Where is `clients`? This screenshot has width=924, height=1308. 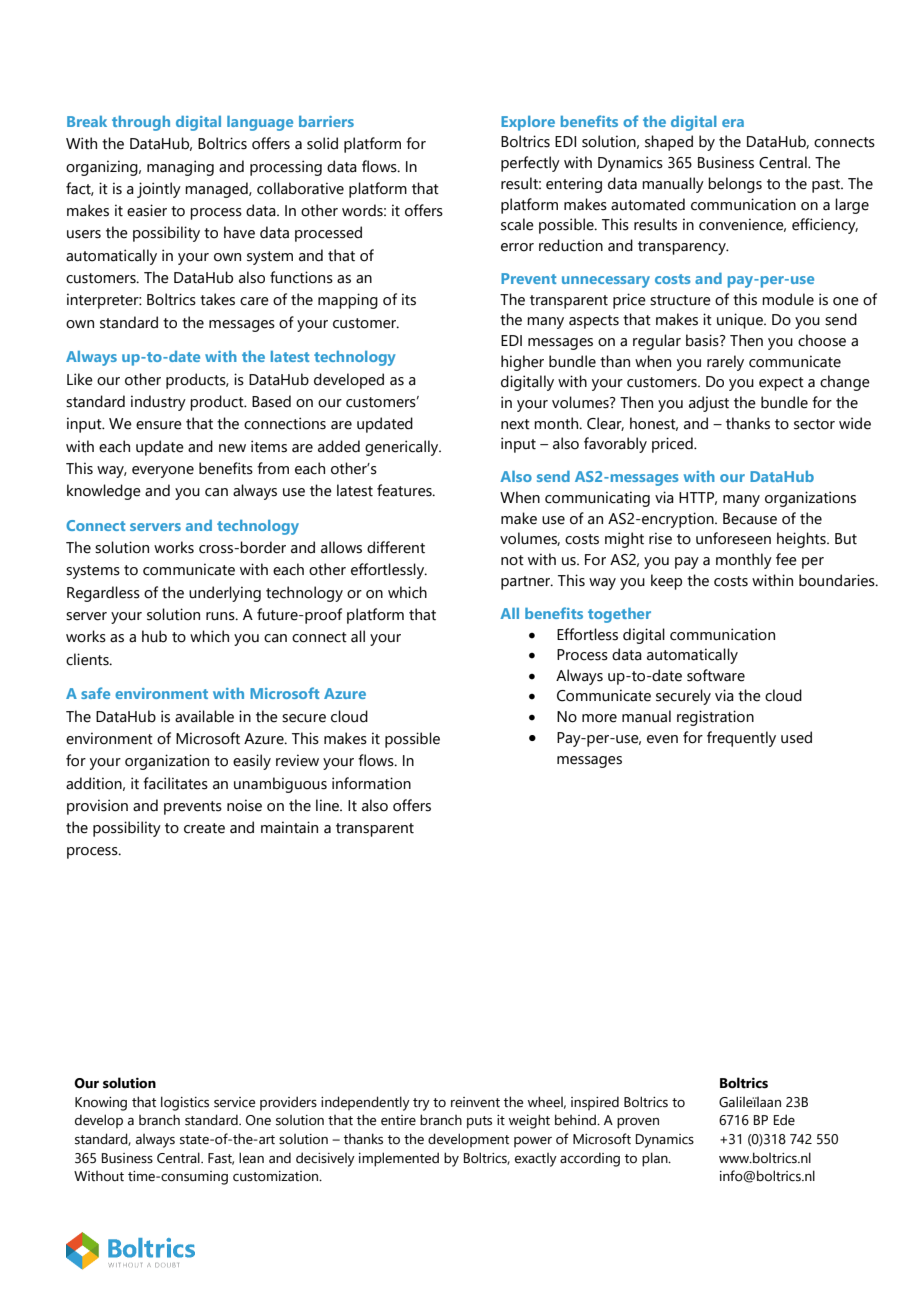 clients is located at coordinates (88, 659).
